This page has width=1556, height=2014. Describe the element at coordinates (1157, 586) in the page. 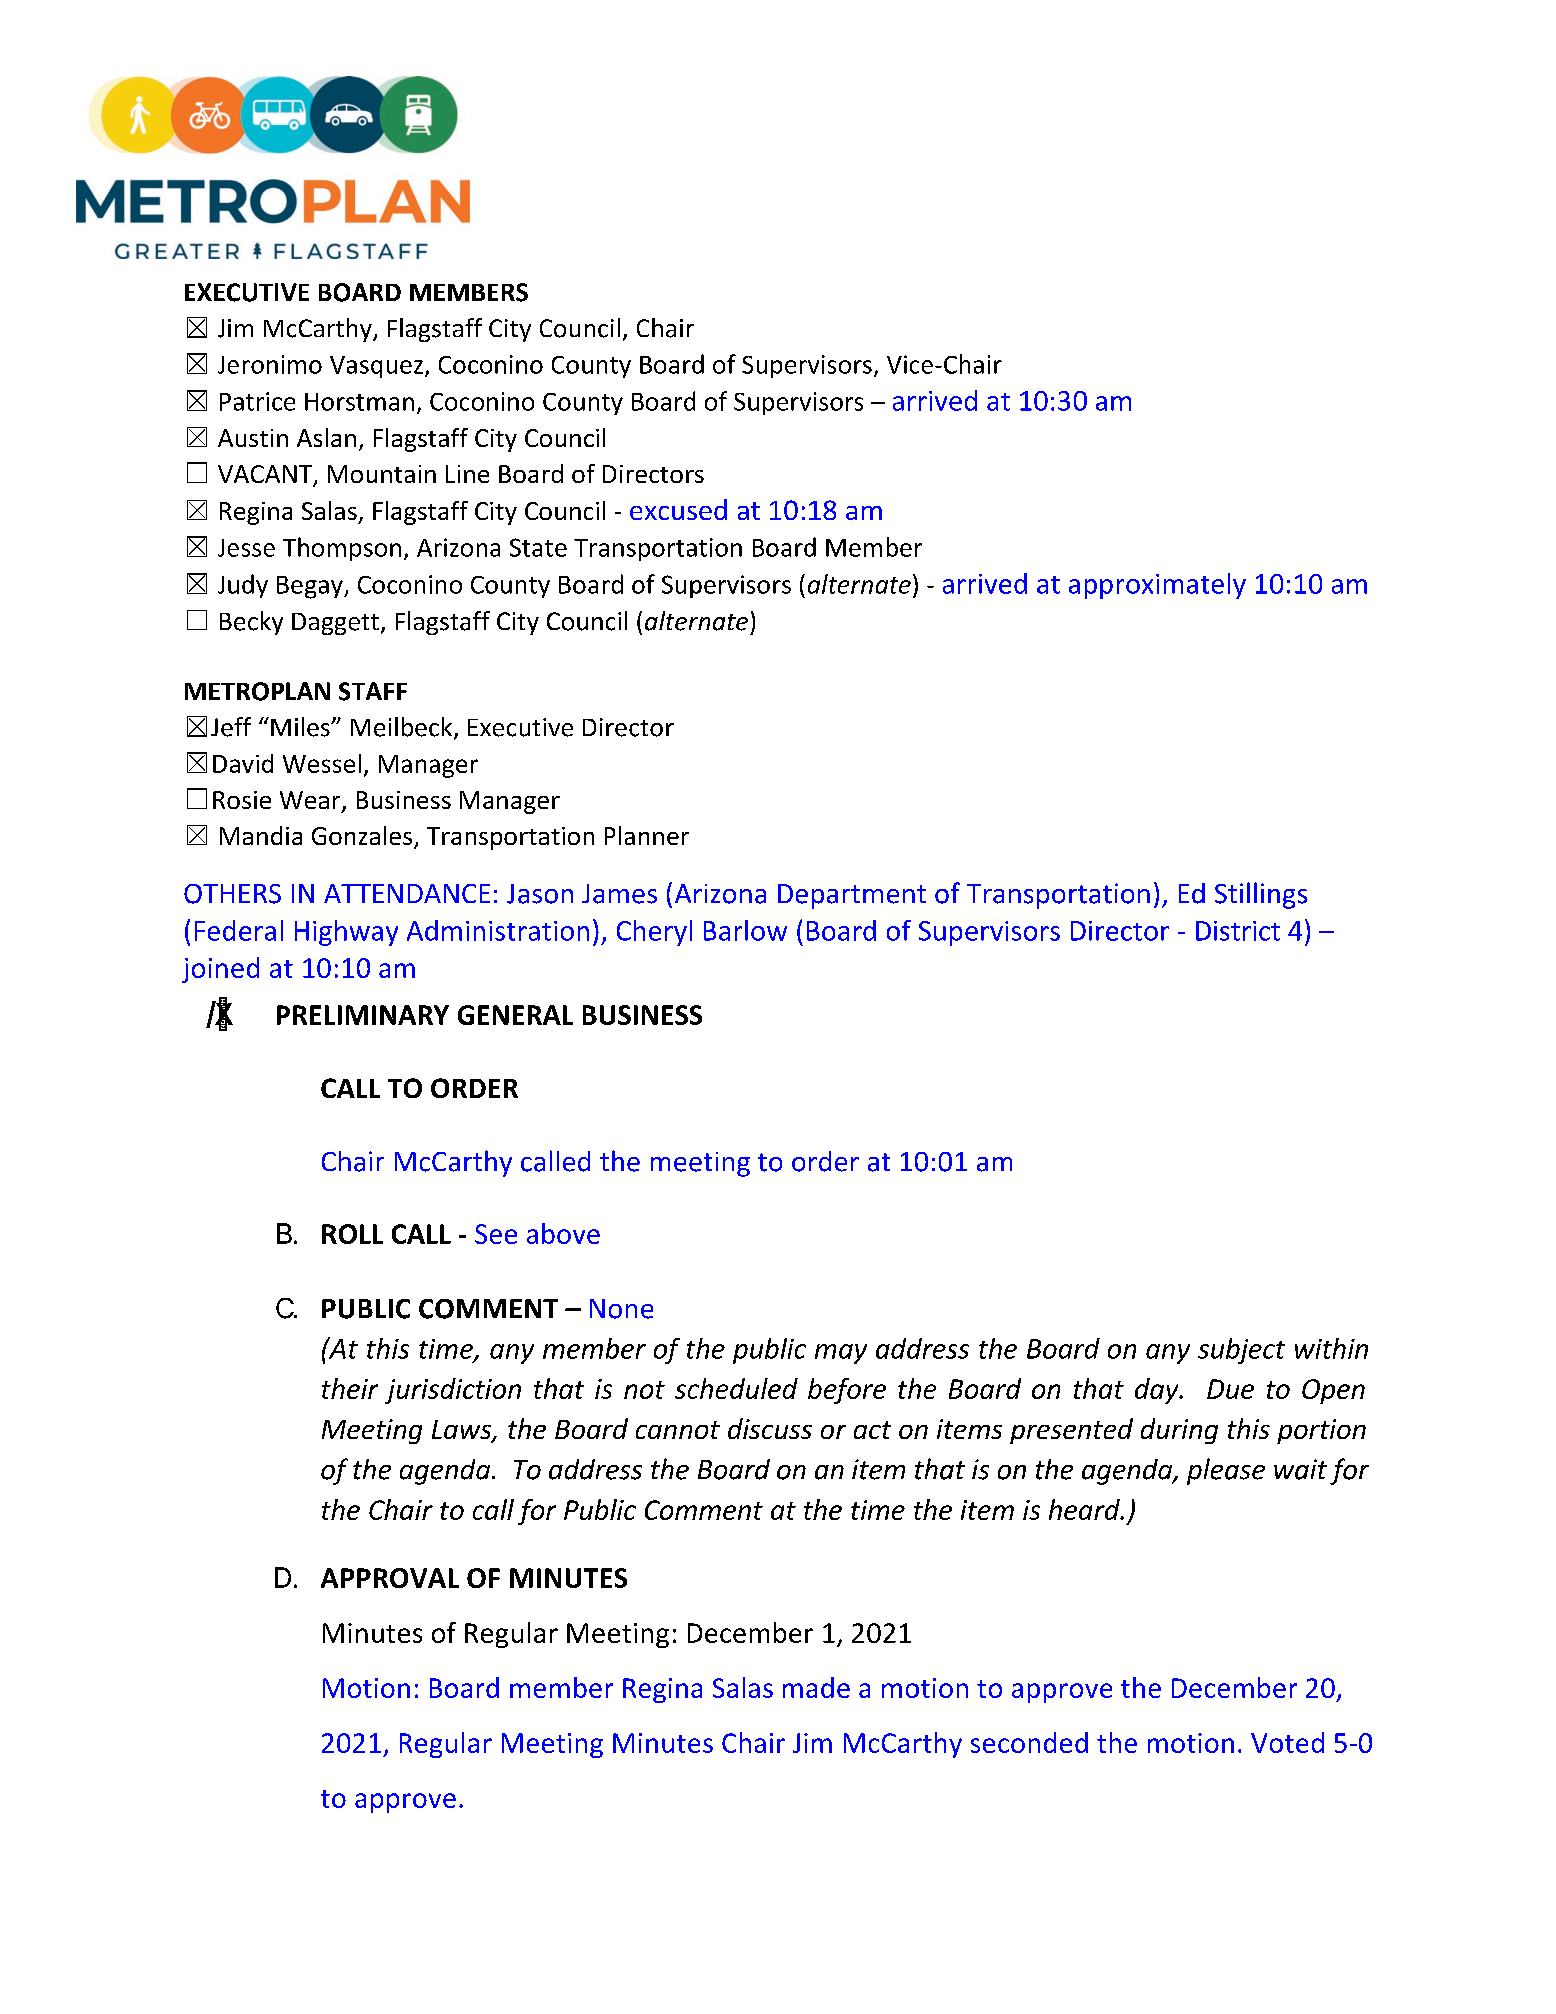

I see `approximately` at that location.
